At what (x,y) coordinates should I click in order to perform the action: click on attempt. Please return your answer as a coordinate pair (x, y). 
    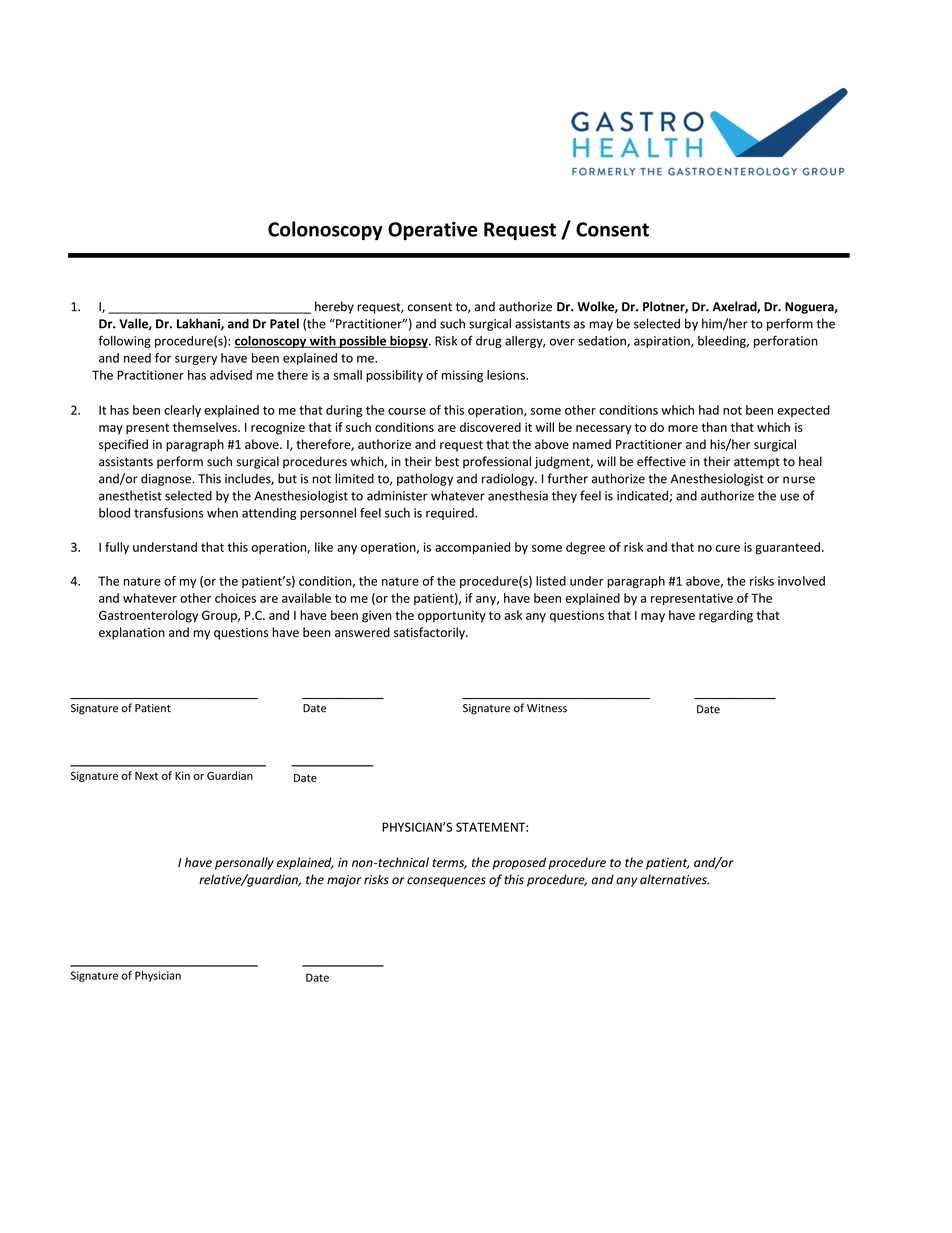
    Looking at the image, I should click on (757, 463).
